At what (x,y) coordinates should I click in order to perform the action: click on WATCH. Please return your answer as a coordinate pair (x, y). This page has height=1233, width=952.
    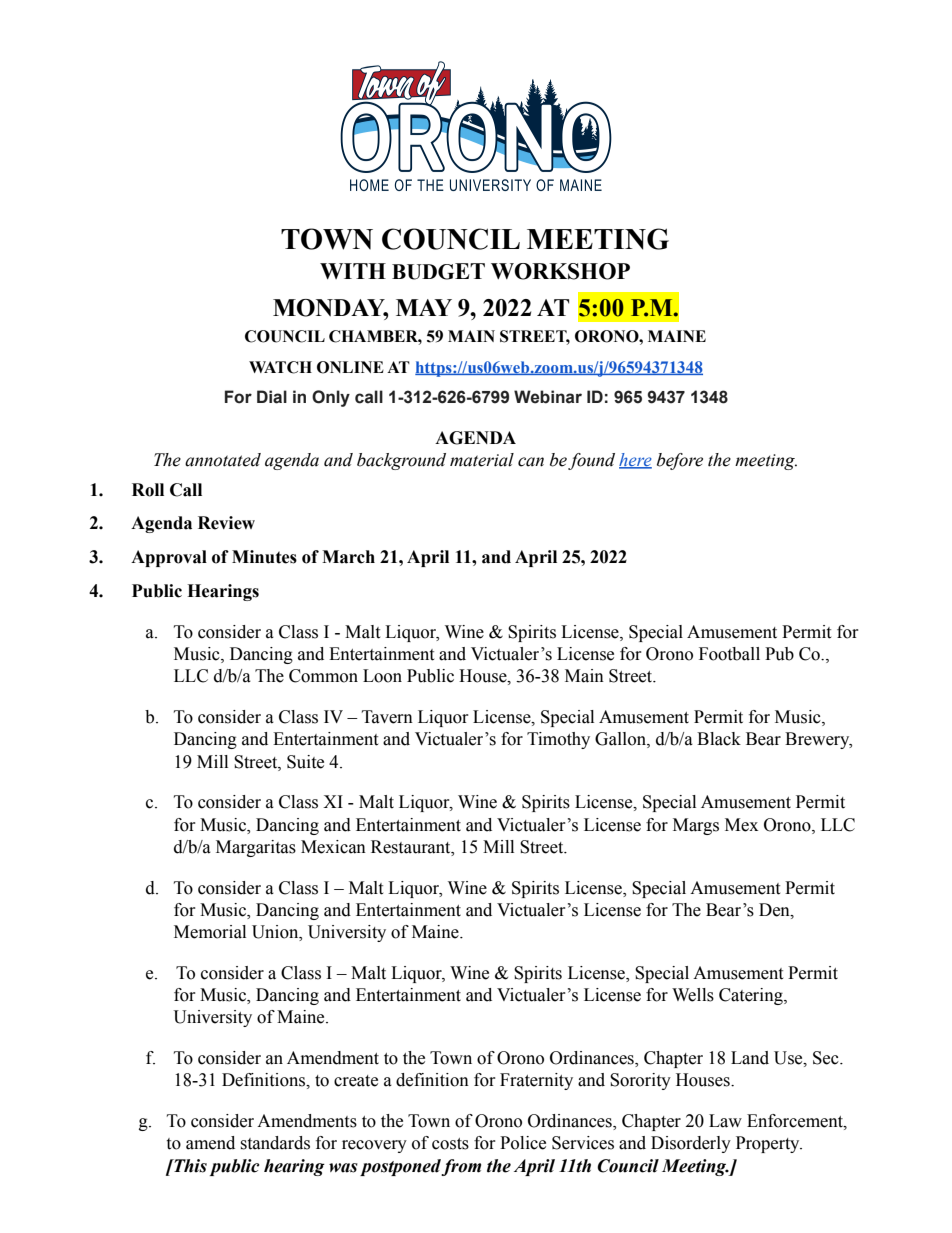
    Looking at the image, I should click on (280, 367).
